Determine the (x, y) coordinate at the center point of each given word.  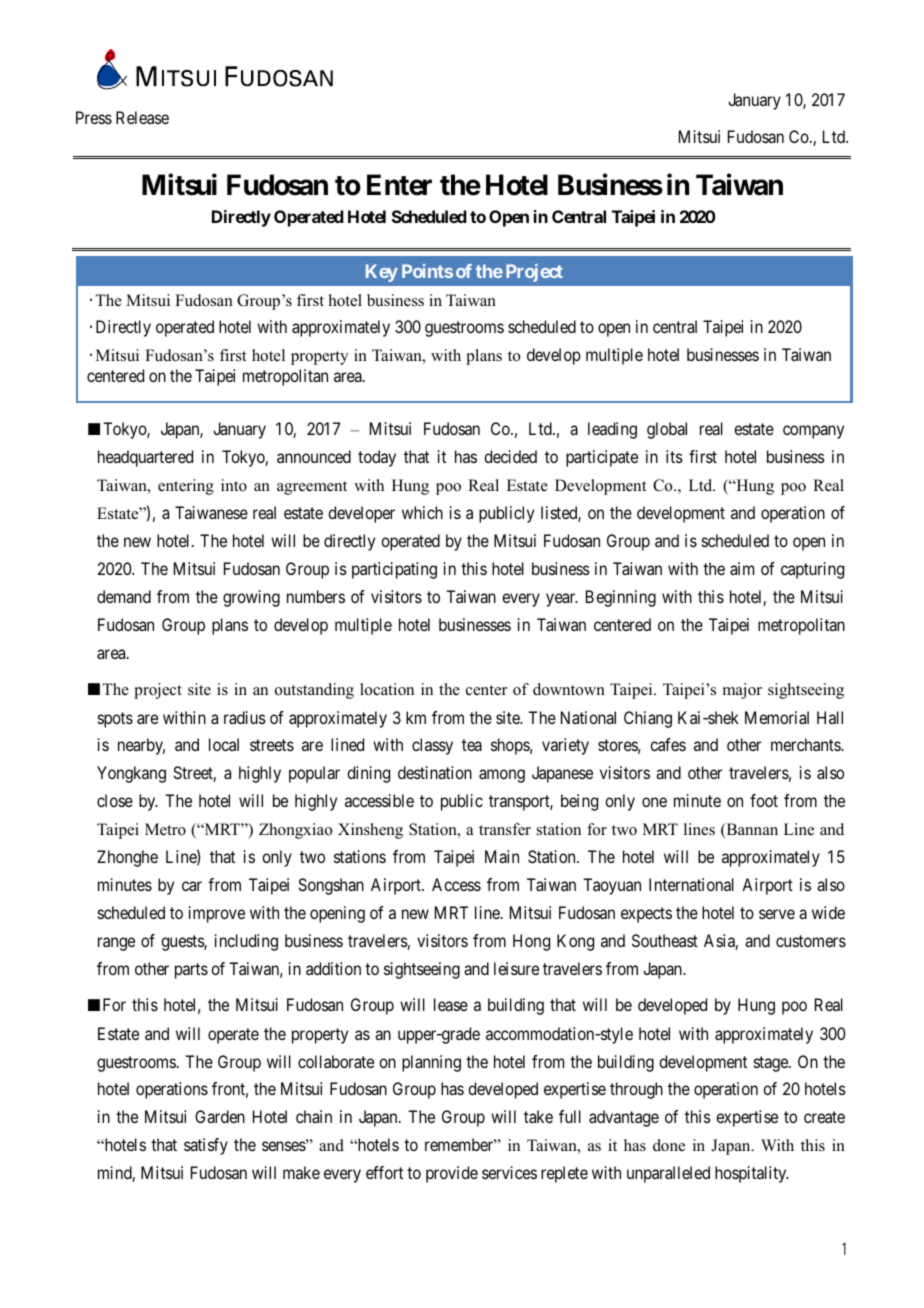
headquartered (145, 458)
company (813, 432)
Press (94, 117)
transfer (505, 829)
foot (764, 800)
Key (382, 273)
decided (510, 456)
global (667, 430)
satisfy (206, 1146)
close (115, 800)
